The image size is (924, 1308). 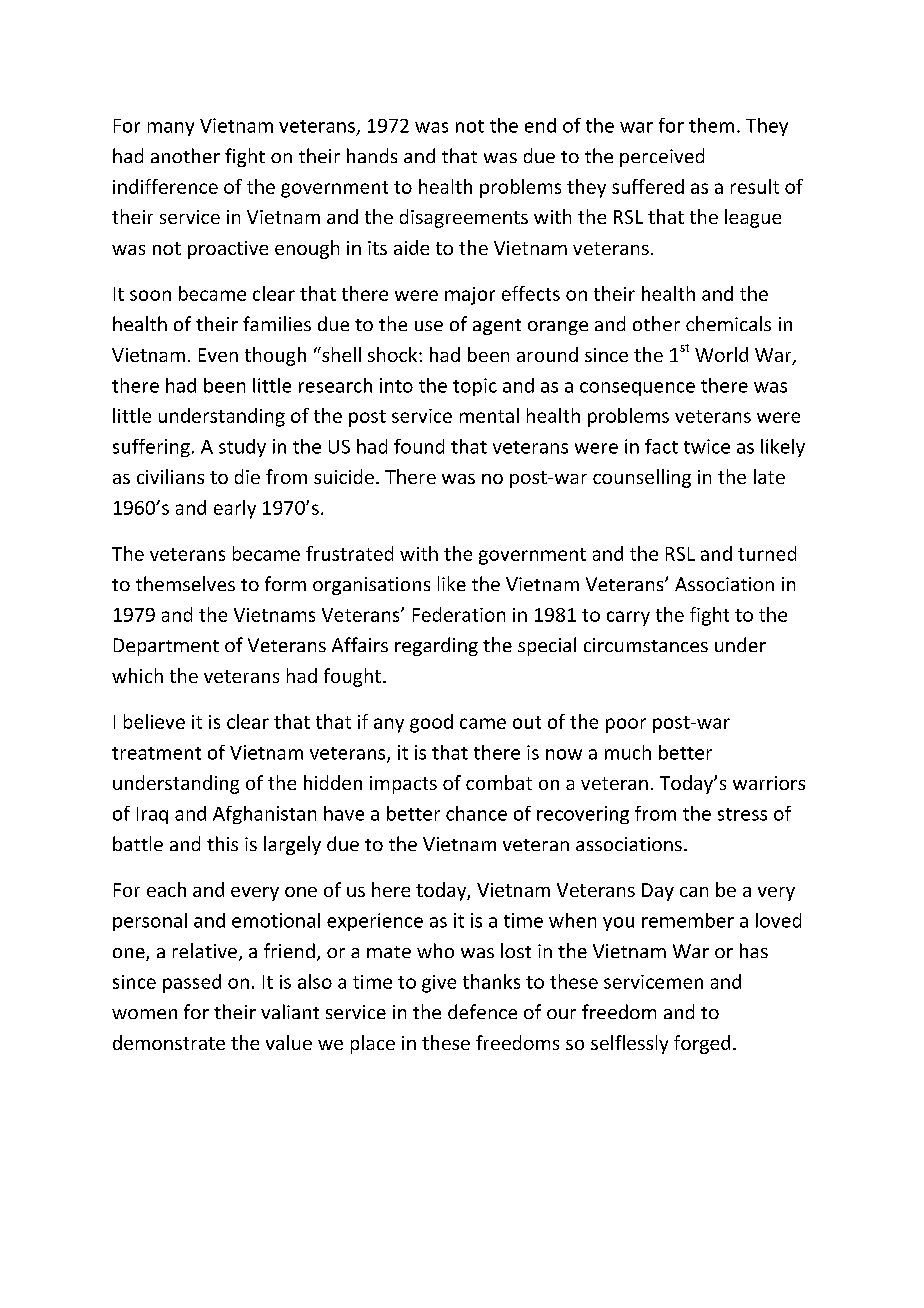 I want to click on chance, so click(x=476, y=813).
